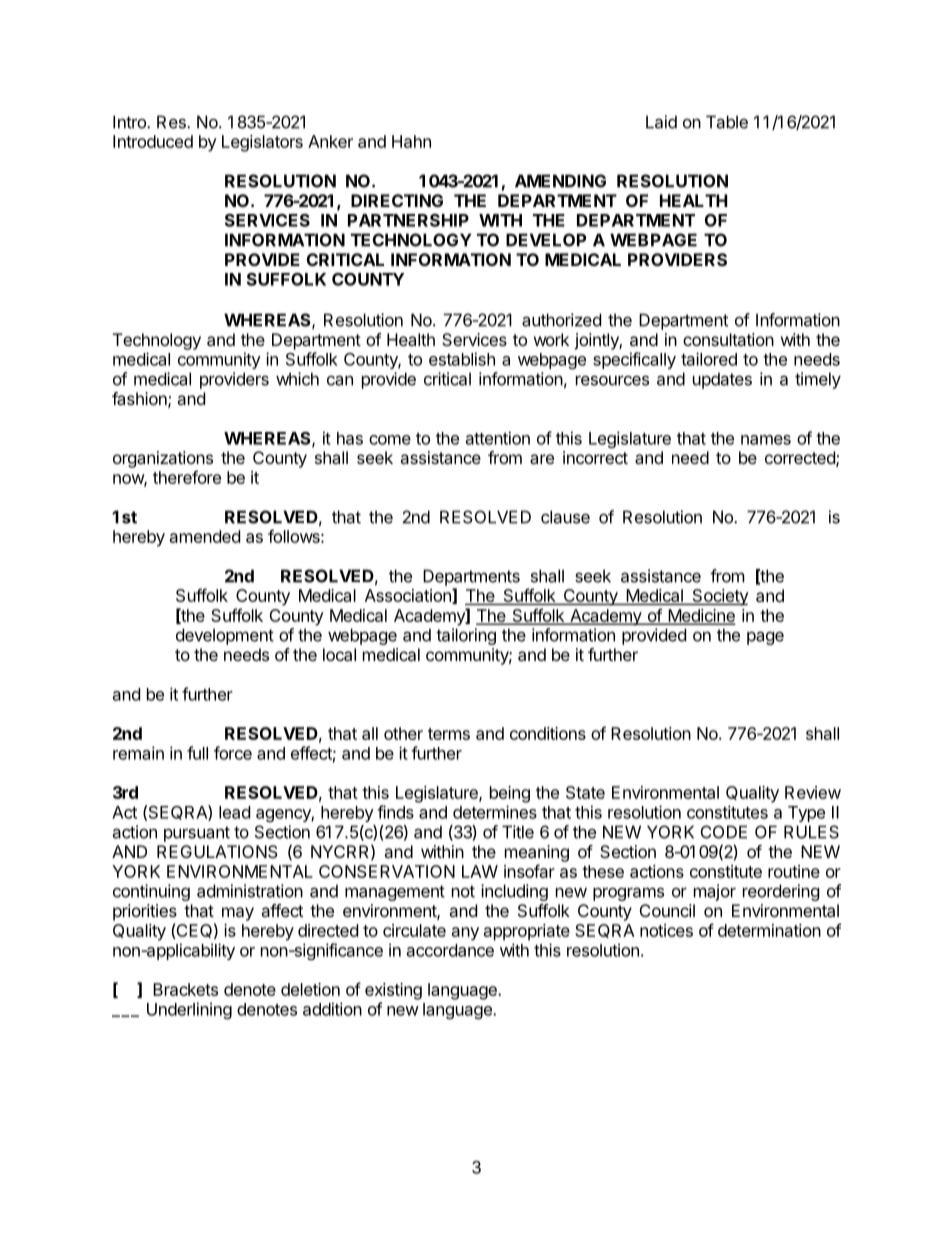 The width and height of the document is (952, 1233). What do you see at coordinates (233, 753) in the document?
I see `force` at bounding box center [233, 753].
